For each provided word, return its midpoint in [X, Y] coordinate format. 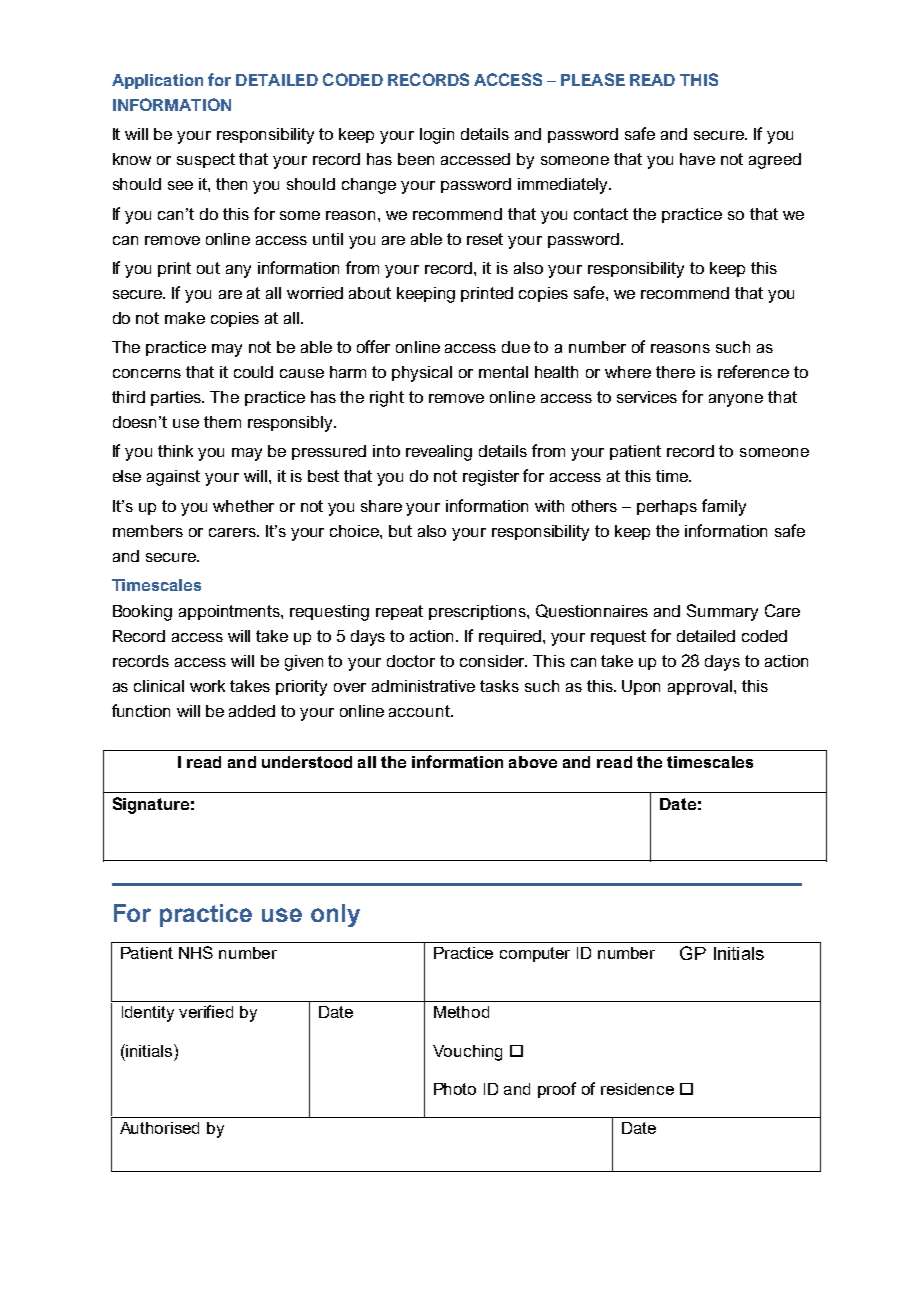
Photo [455, 1089]
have [697, 159]
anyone [736, 400]
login [437, 136]
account [420, 711]
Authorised [159, 1128]
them [222, 422]
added [252, 711]
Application [157, 81]
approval [700, 687]
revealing [439, 453]
